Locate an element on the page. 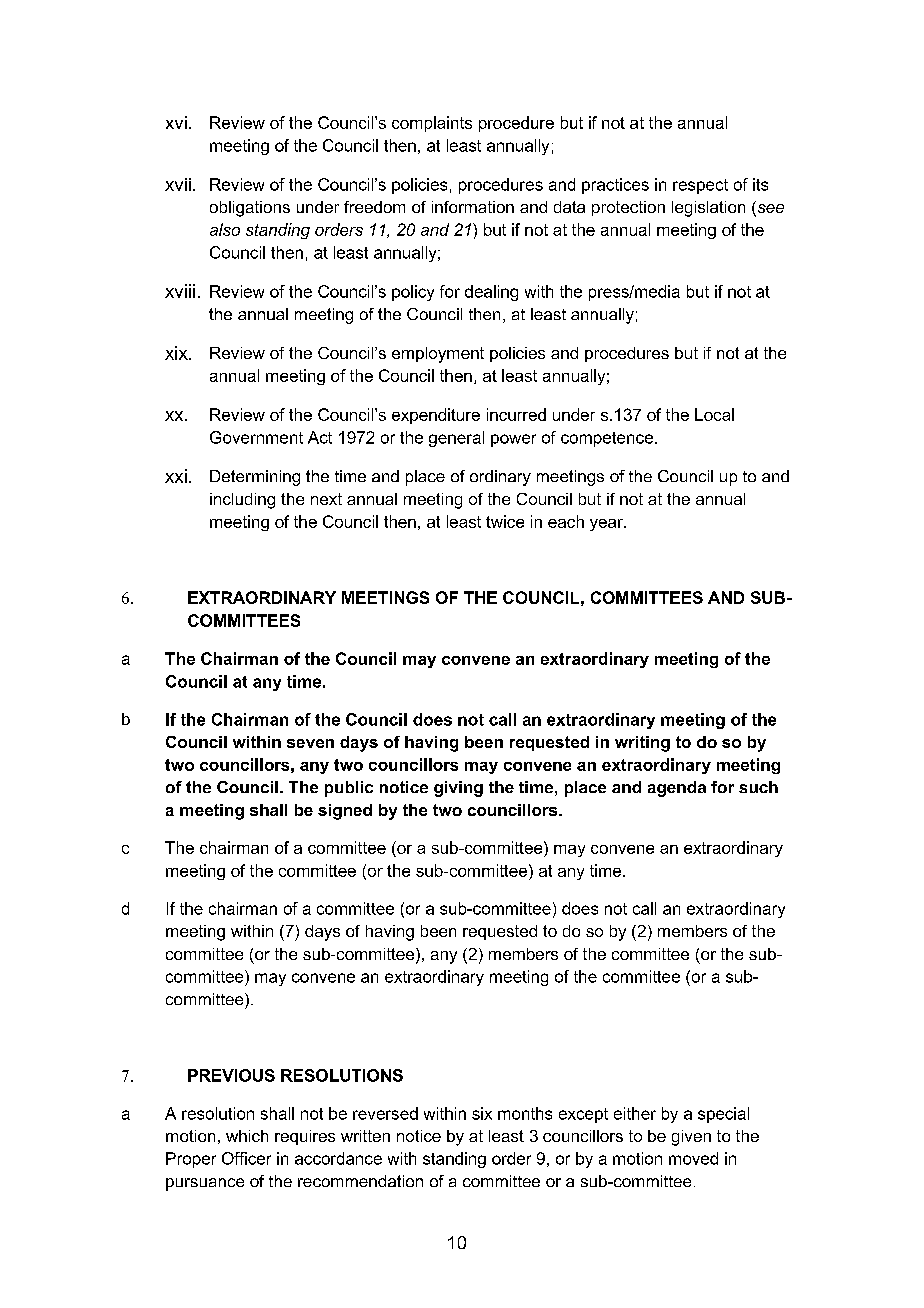  Officer is located at coordinates (246, 1158).
